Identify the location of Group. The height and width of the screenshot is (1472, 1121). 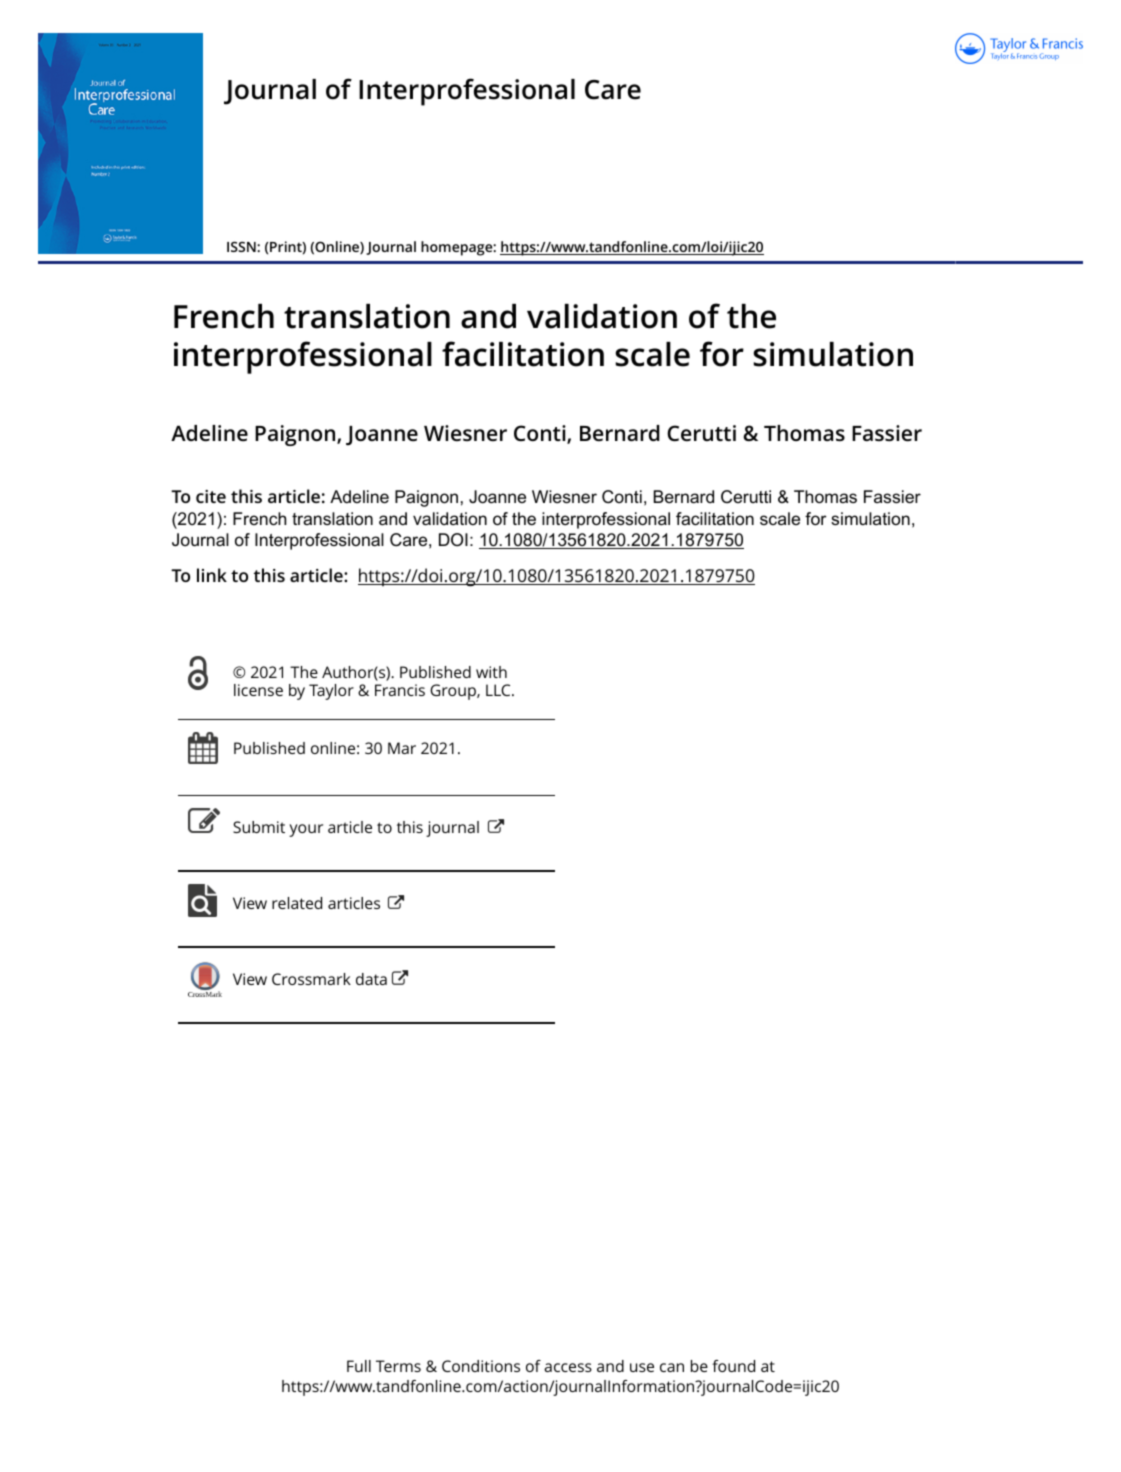
(454, 692).
